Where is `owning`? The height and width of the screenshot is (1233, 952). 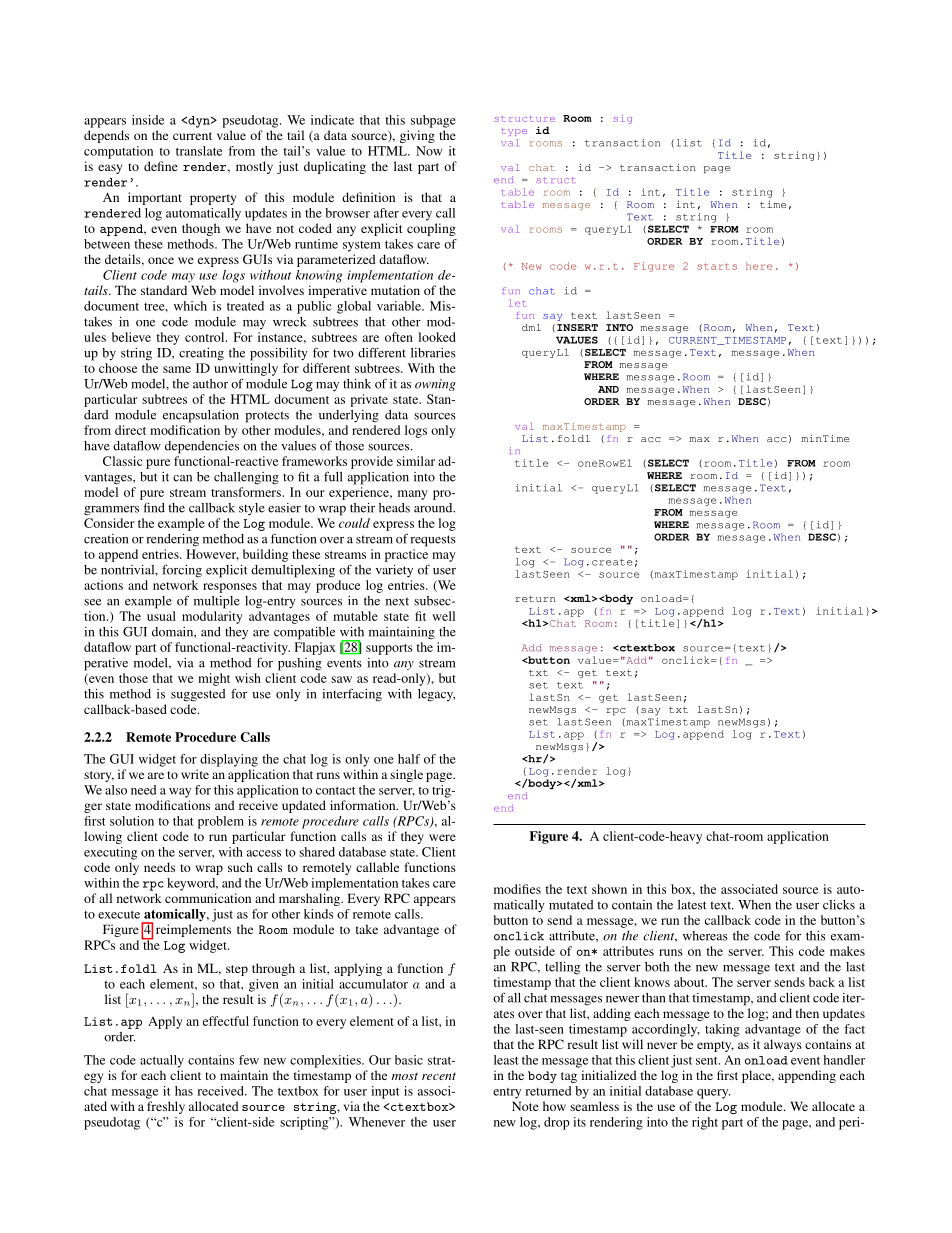 owning is located at coordinates (435, 385).
